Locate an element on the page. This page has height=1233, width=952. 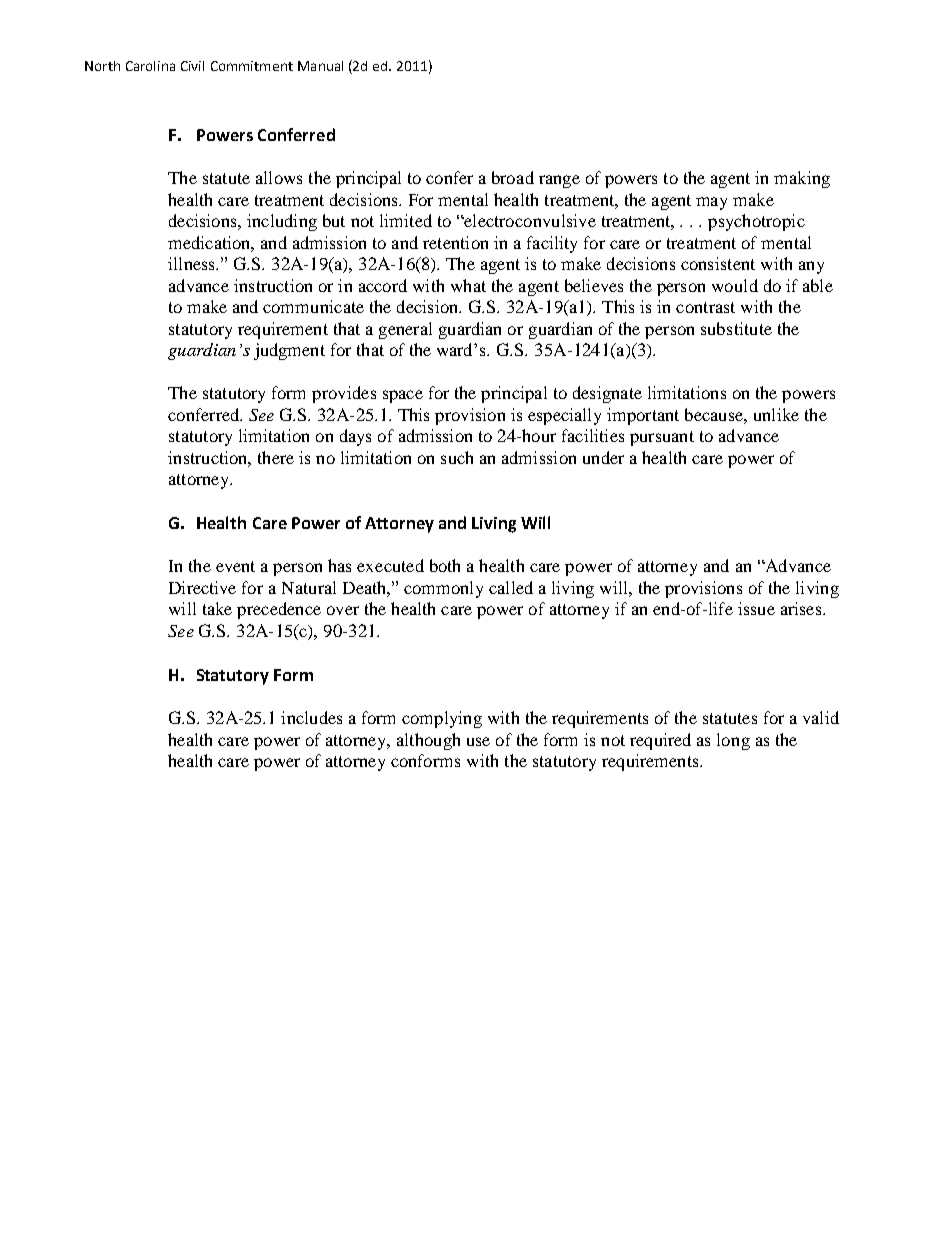
Civil is located at coordinates (192, 66).
